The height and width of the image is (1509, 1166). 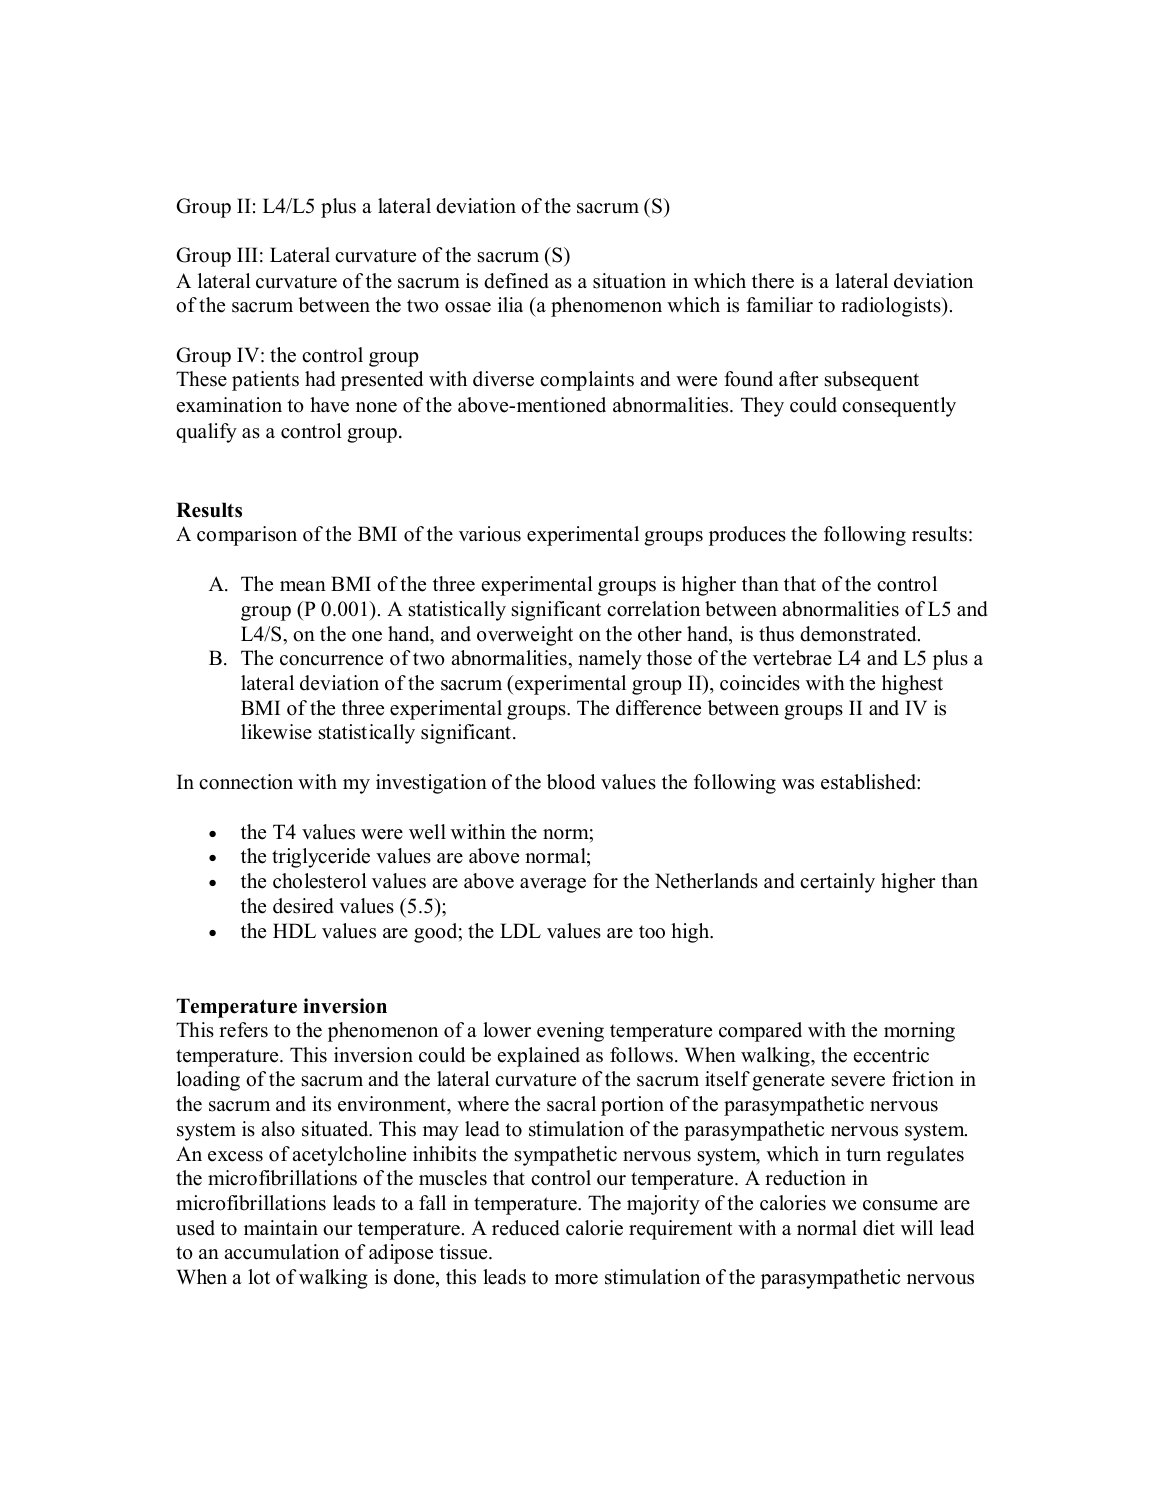 I want to click on diet, so click(x=879, y=1228).
